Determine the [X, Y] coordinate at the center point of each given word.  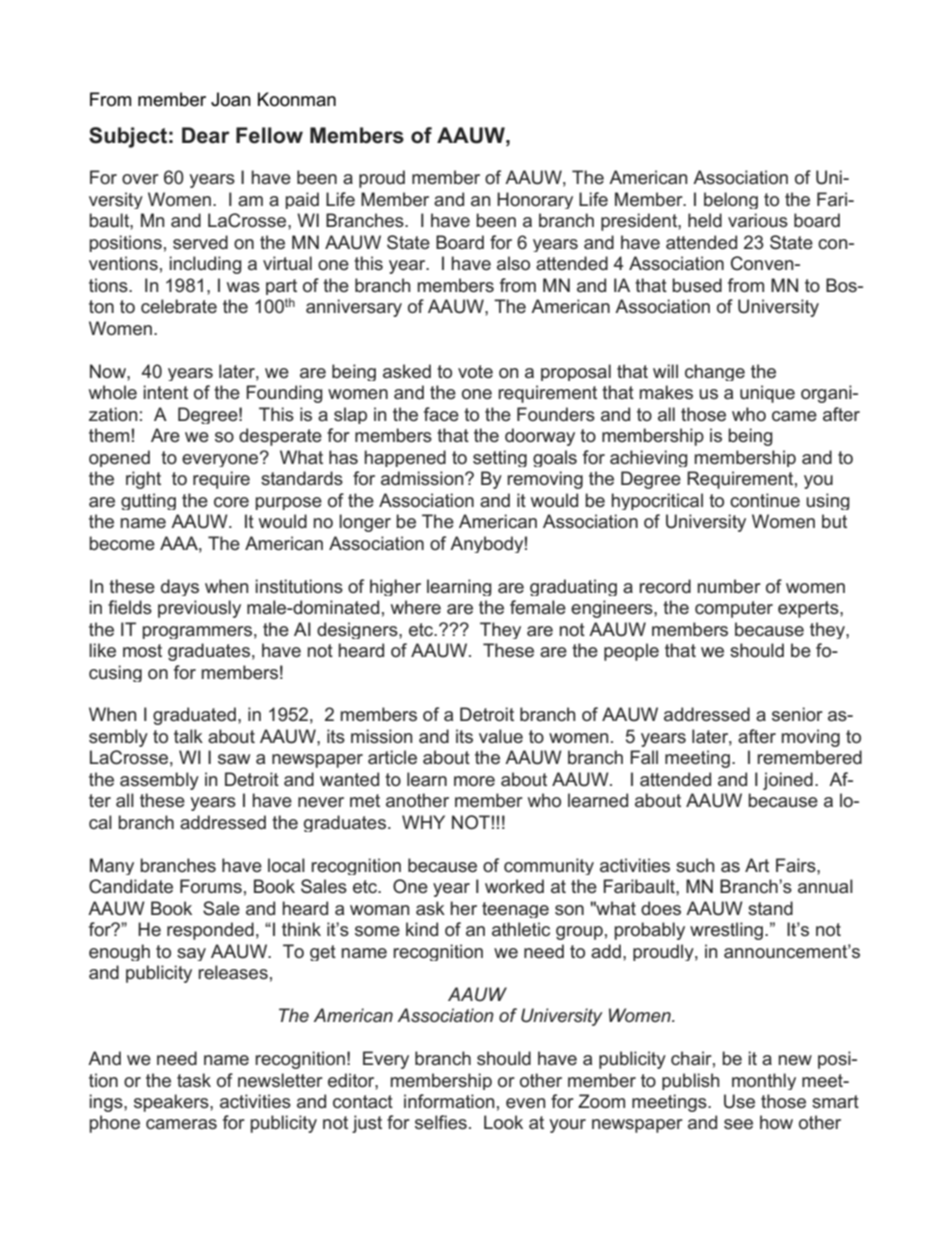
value [501, 736]
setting [500, 458]
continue [765, 500]
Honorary [535, 200]
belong [731, 200]
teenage [515, 910]
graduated [194, 716]
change [715, 372]
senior [797, 714]
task [194, 1080]
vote [475, 372]
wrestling [728, 931]
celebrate [179, 306]
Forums [211, 886]
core [231, 502]
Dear [206, 135]
